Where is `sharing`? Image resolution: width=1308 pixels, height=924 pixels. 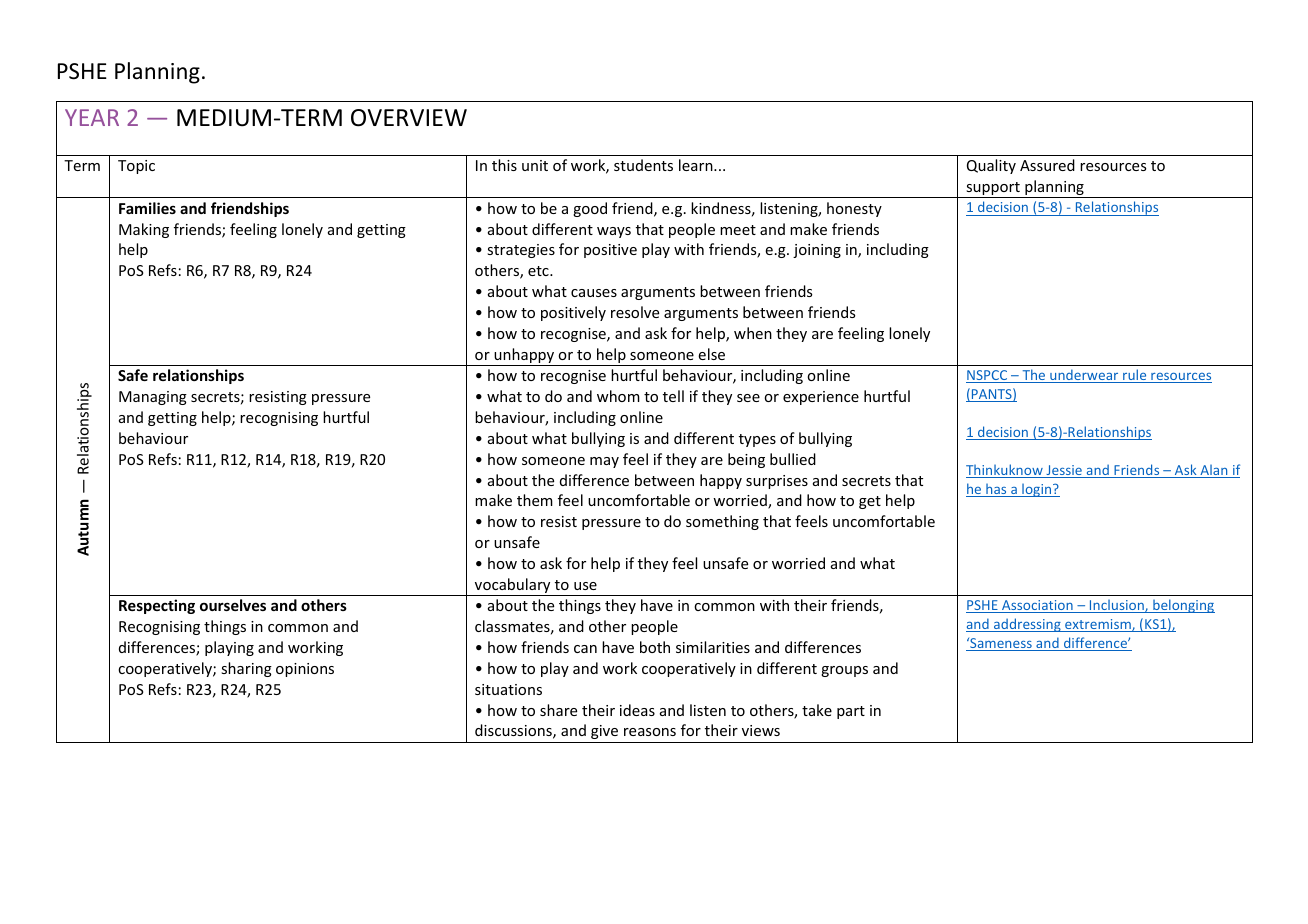 sharing is located at coordinates (246, 669).
